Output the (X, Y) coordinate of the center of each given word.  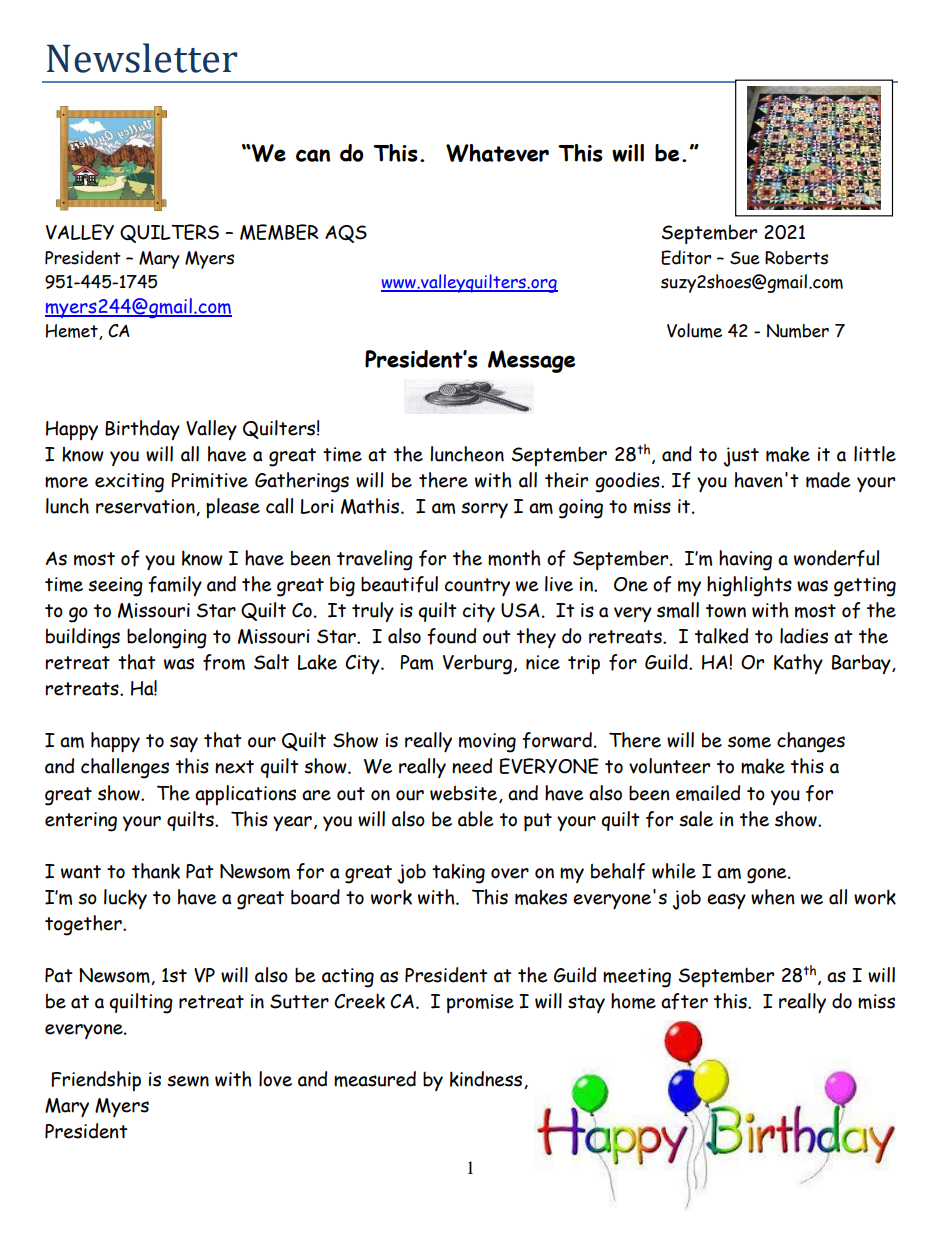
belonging (167, 638)
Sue (745, 258)
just (741, 457)
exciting (129, 483)
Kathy (798, 664)
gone (768, 876)
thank (156, 871)
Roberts (796, 258)
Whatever (497, 153)
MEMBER (279, 232)
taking (458, 874)
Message (531, 361)
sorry (484, 510)
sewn (188, 1081)
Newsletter (142, 58)
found (451, 636)
